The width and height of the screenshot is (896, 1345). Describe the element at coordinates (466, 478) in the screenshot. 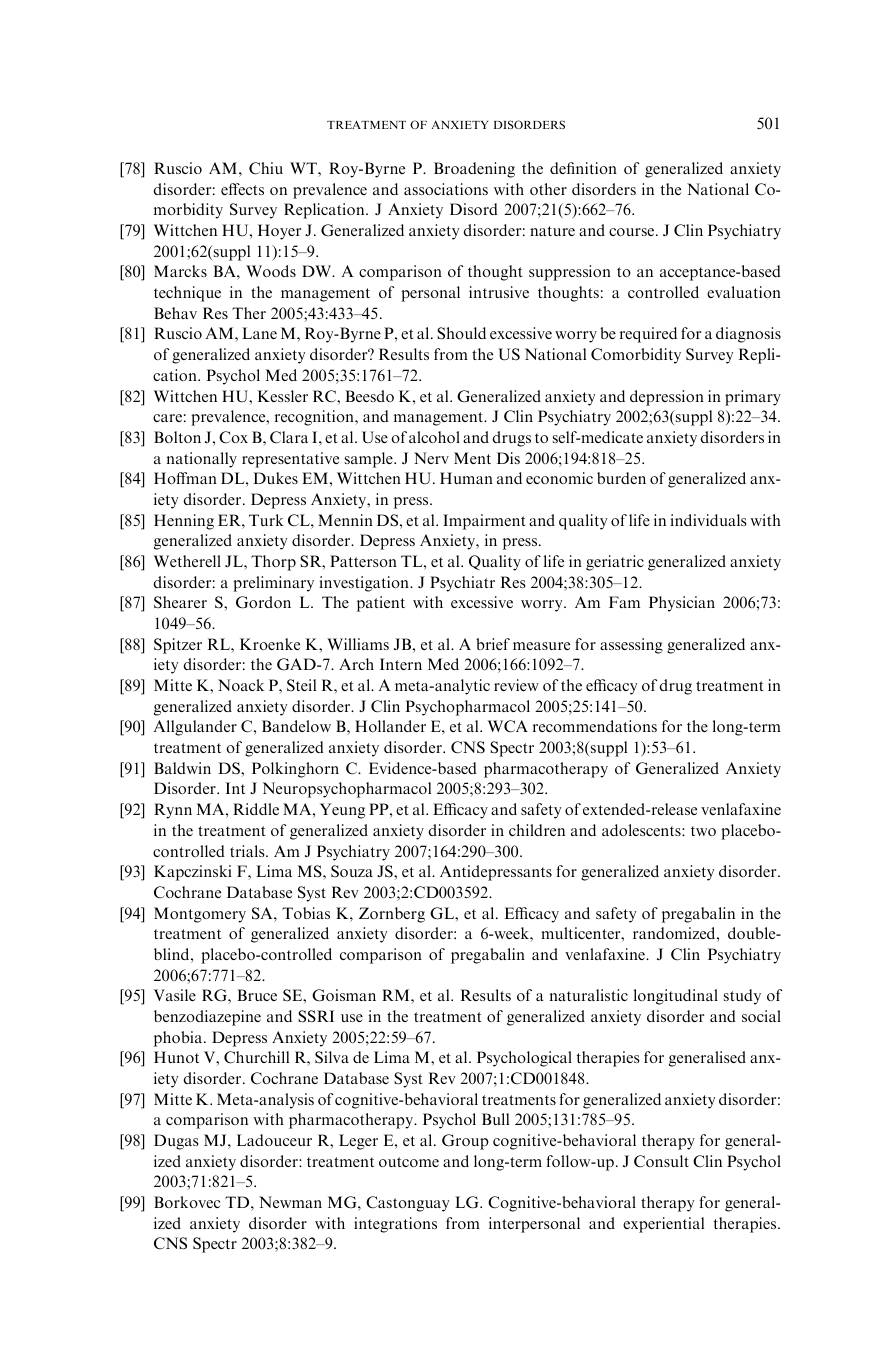

I see `Human` at that location.
